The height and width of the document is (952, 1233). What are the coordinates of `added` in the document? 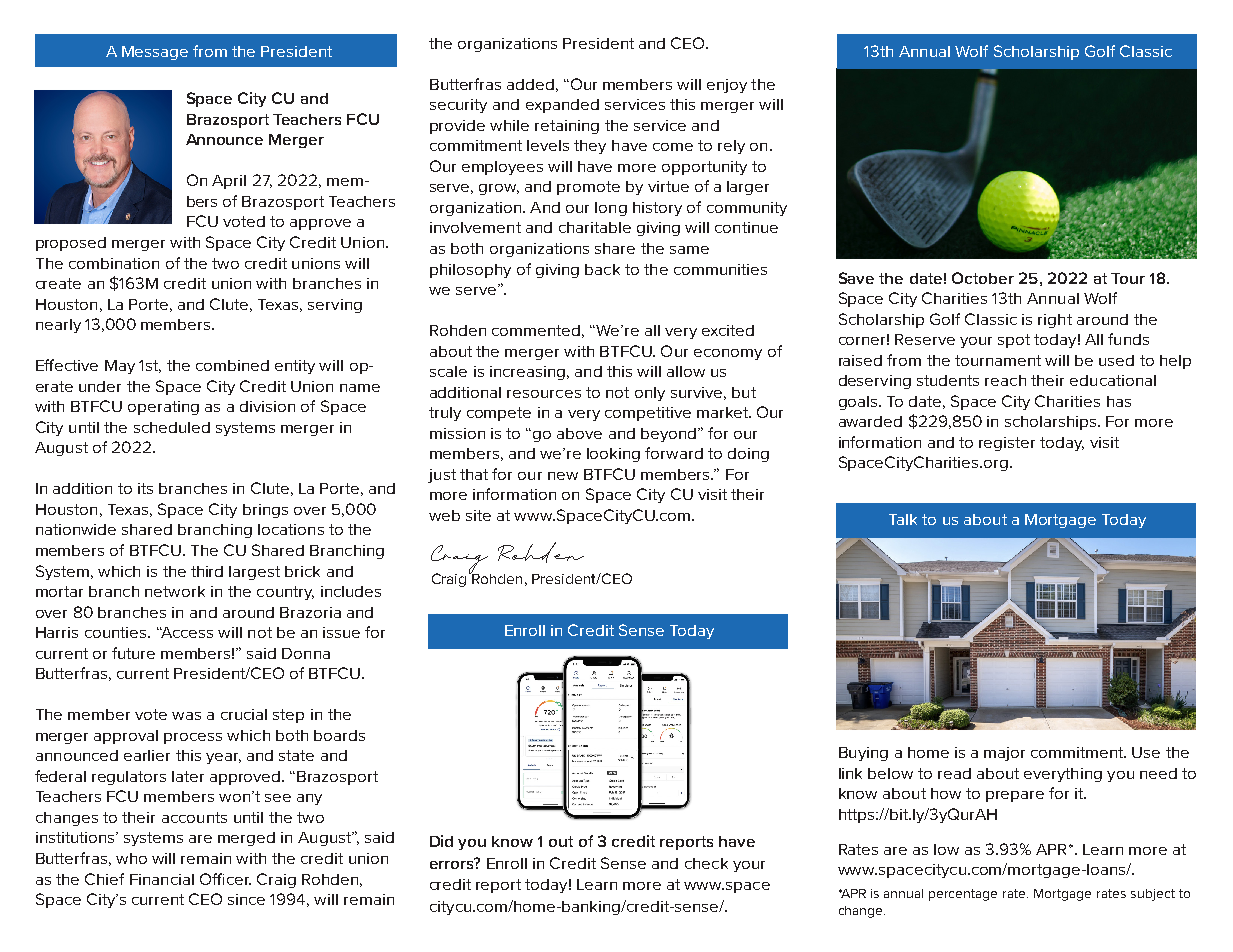 It's located at (530, 84).
